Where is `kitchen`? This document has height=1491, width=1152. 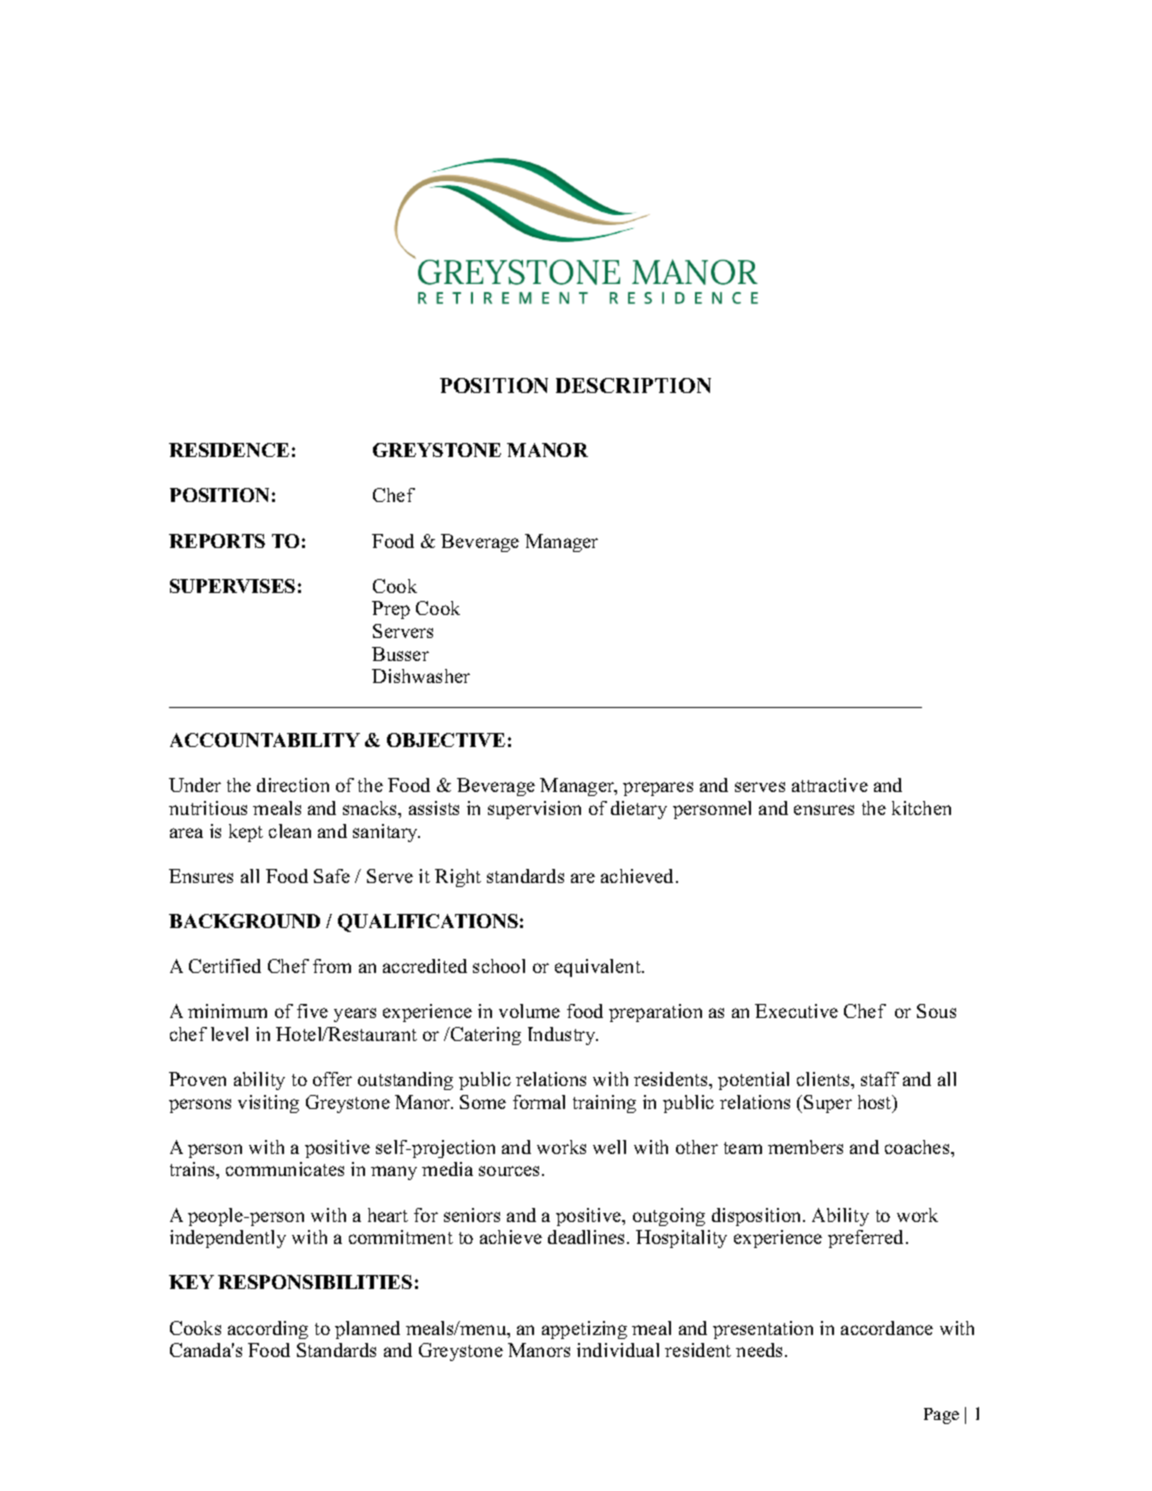
kitchen is located at coordinates (921, 808).
